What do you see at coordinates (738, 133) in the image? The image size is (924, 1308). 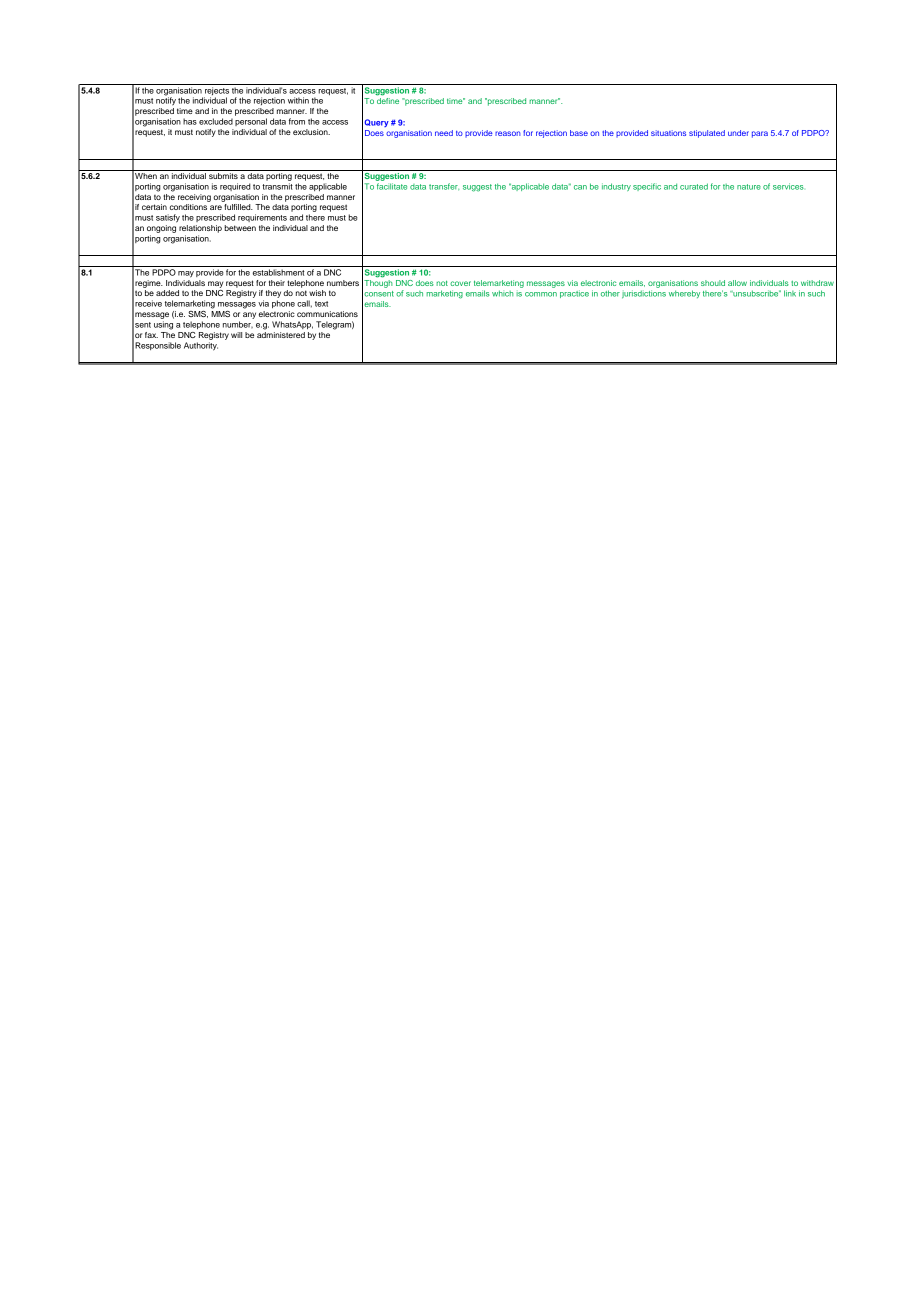 I see `under` at bounding box center [738, 133].
